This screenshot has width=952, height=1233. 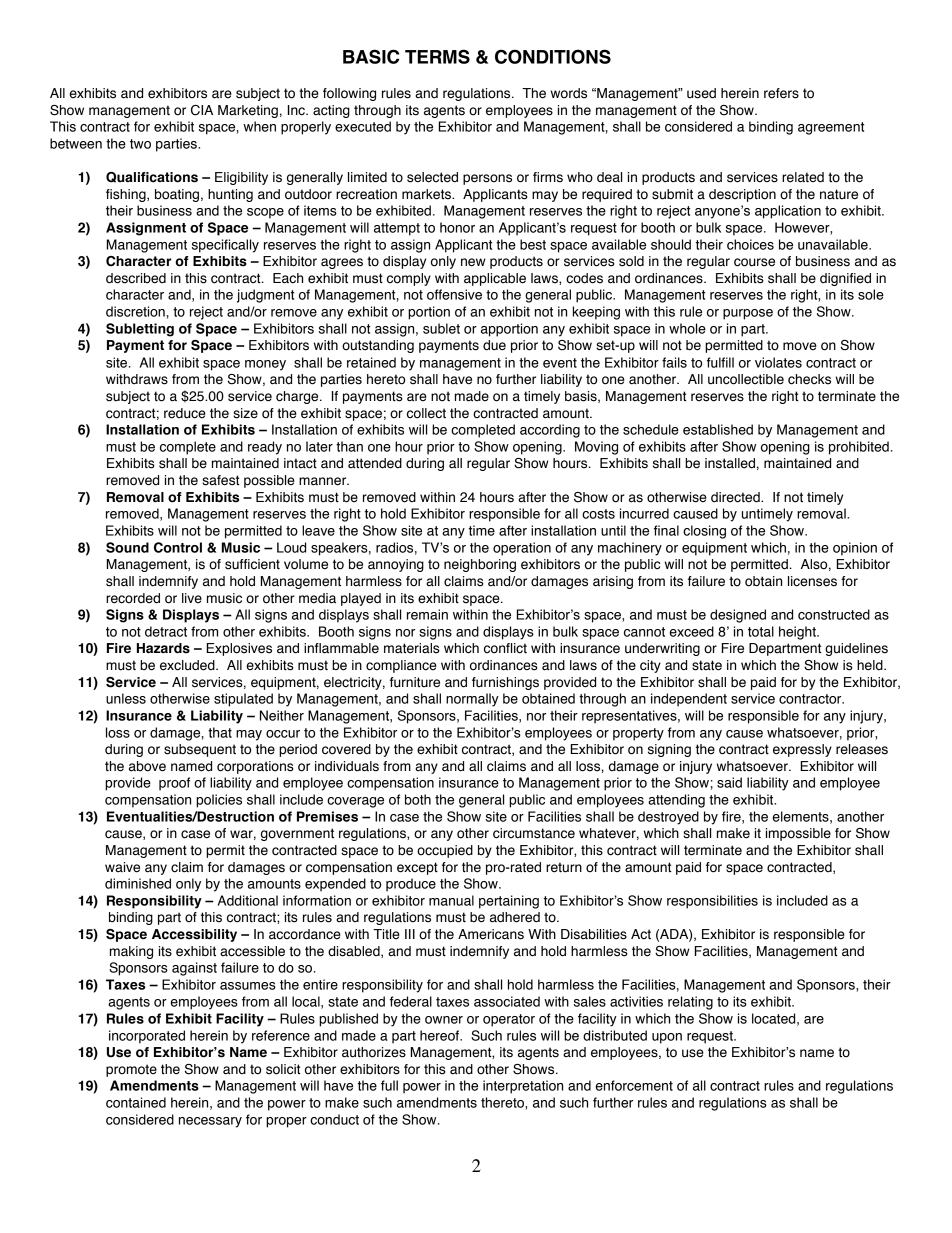 I want to click on violates, so click(x=778, y=362).
